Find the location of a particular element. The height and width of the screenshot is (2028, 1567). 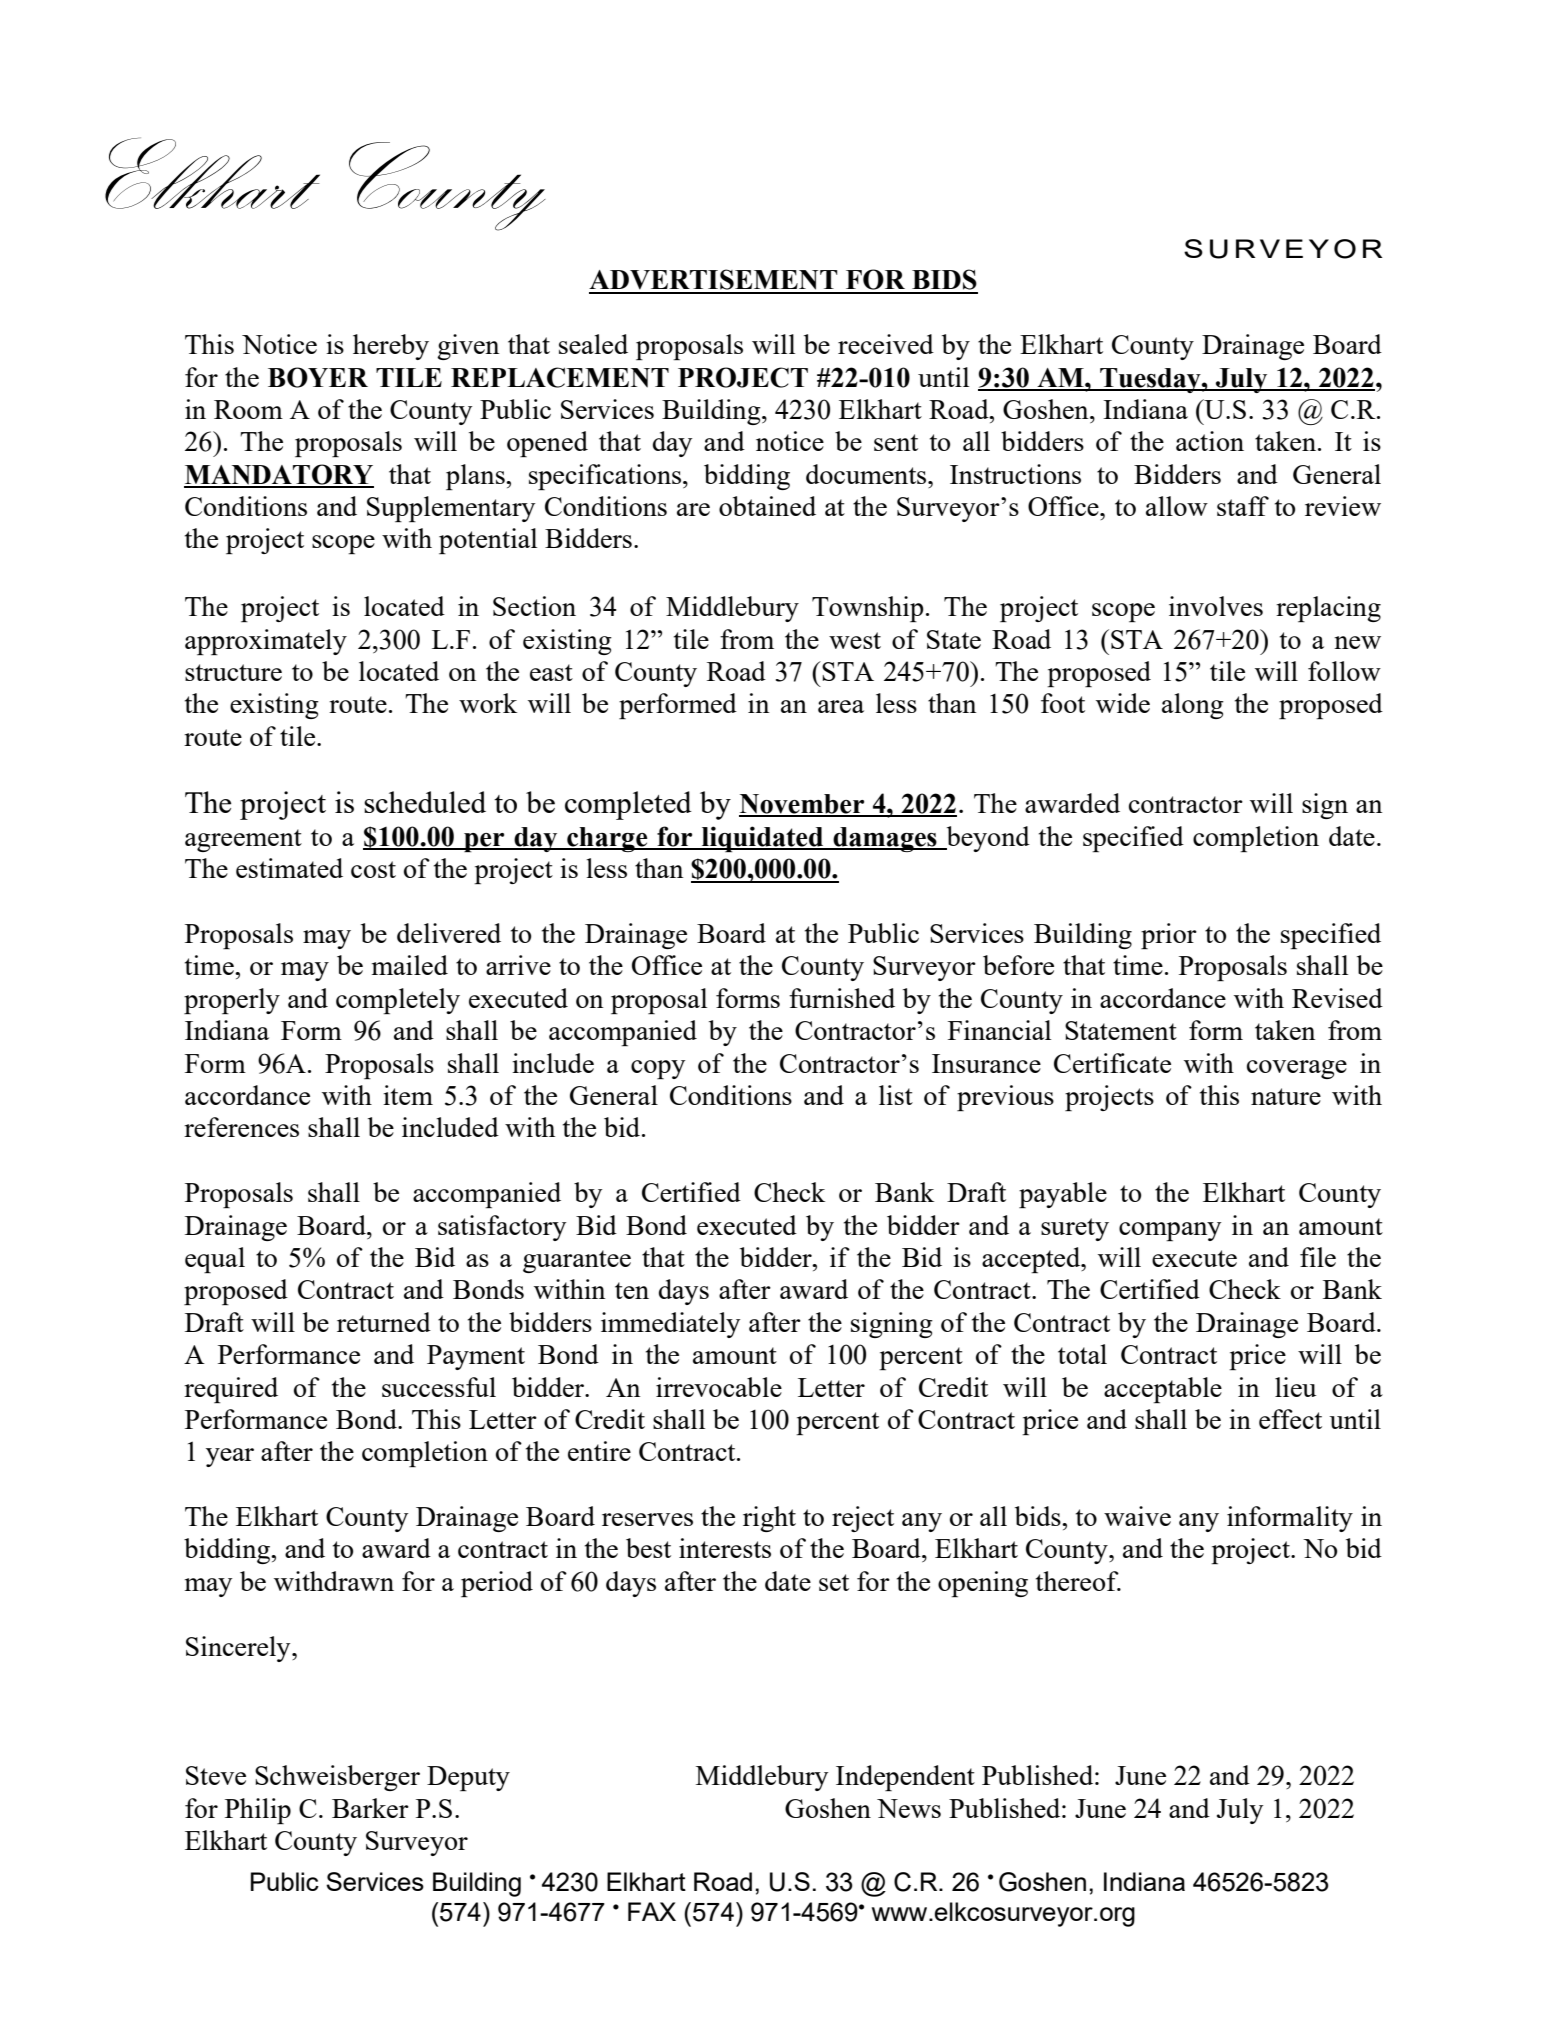

received is located at coordinates (886, 344).
